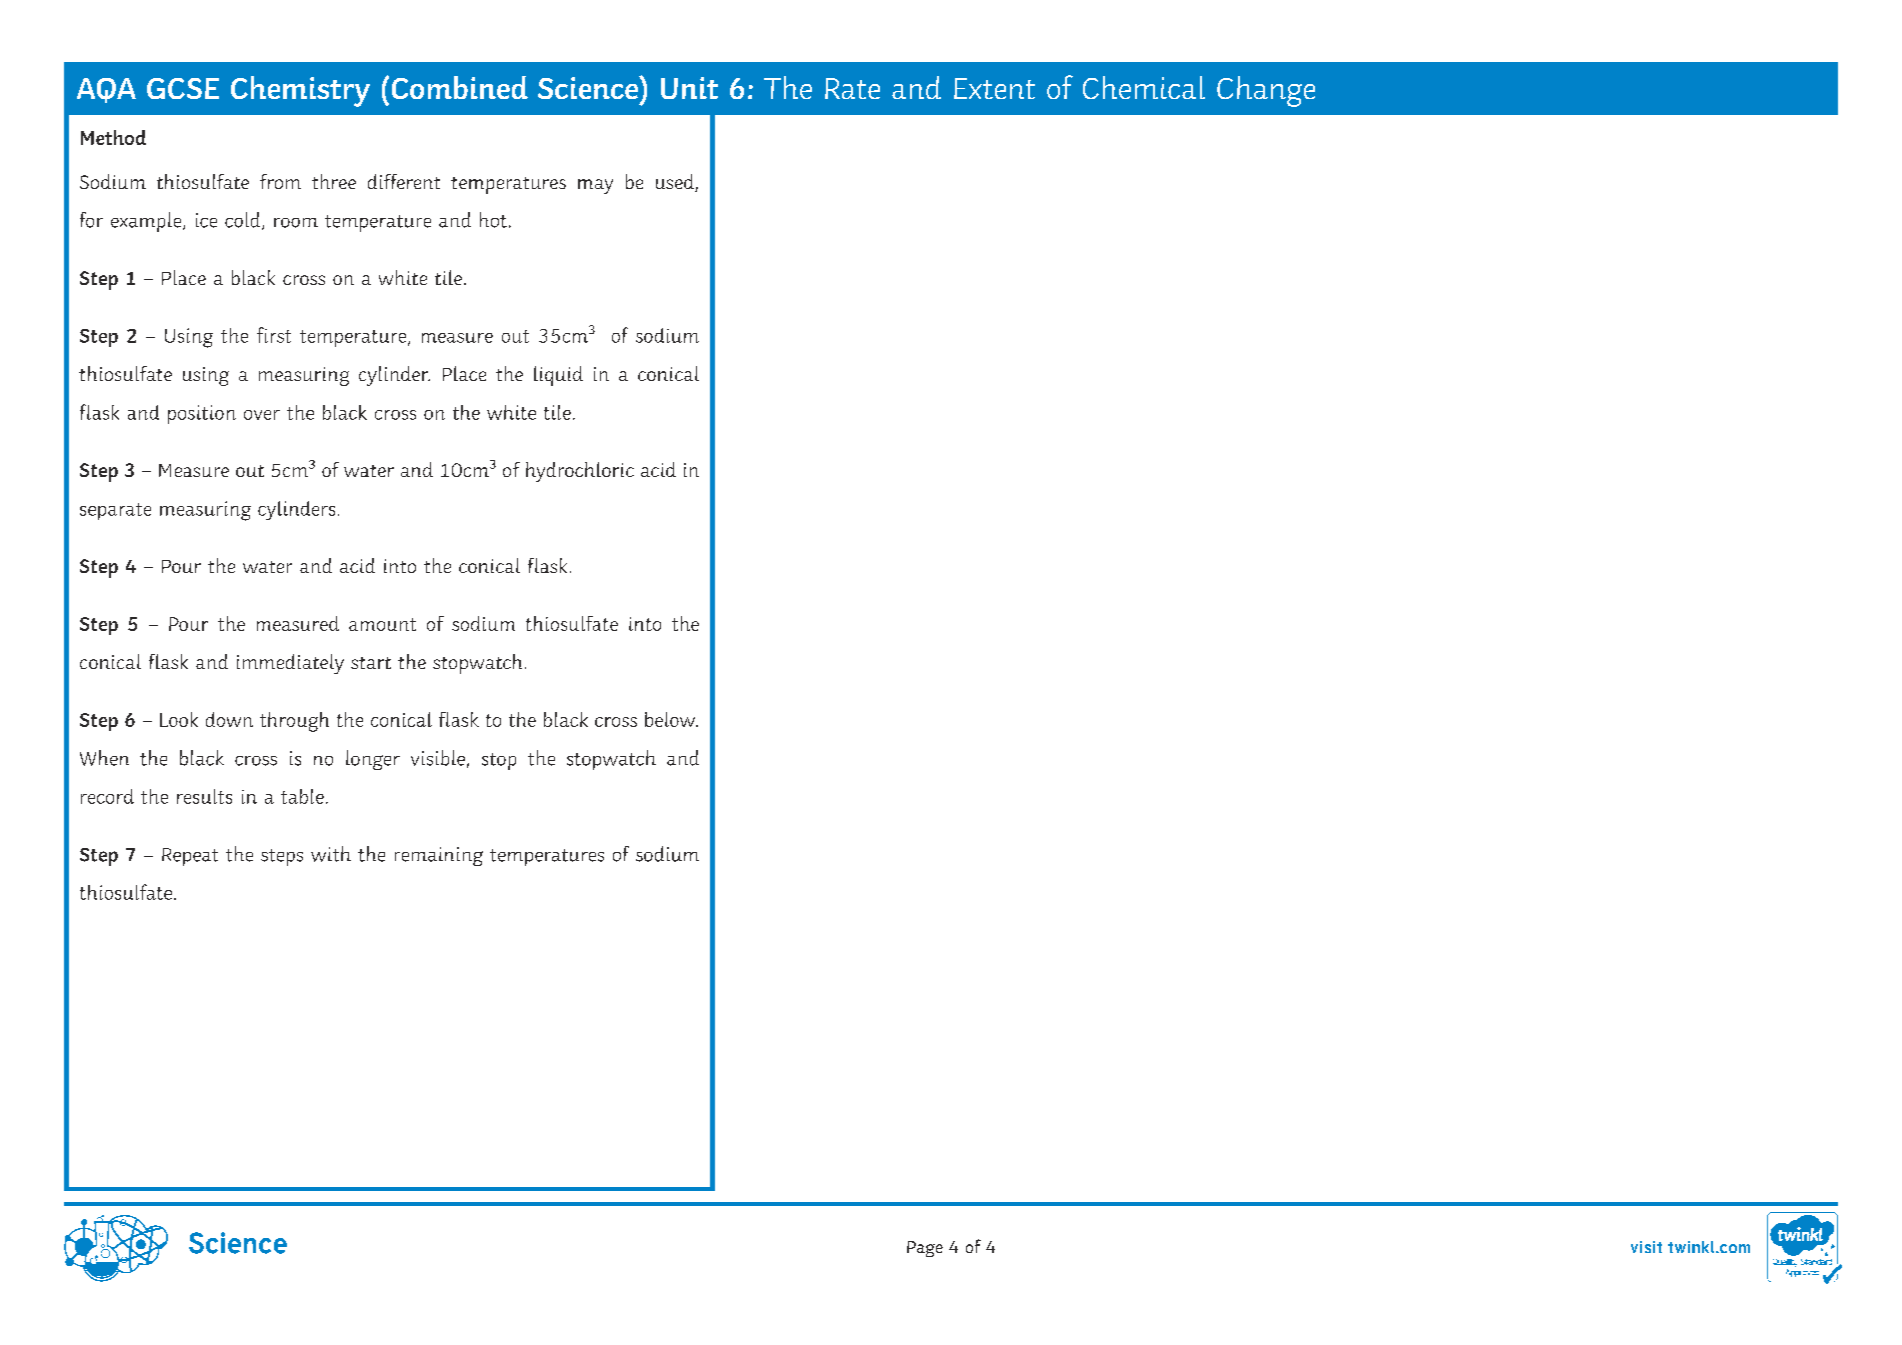  Describe the element at coordinates (925, 1249) in the screenshot. I see `Page` at that location.
